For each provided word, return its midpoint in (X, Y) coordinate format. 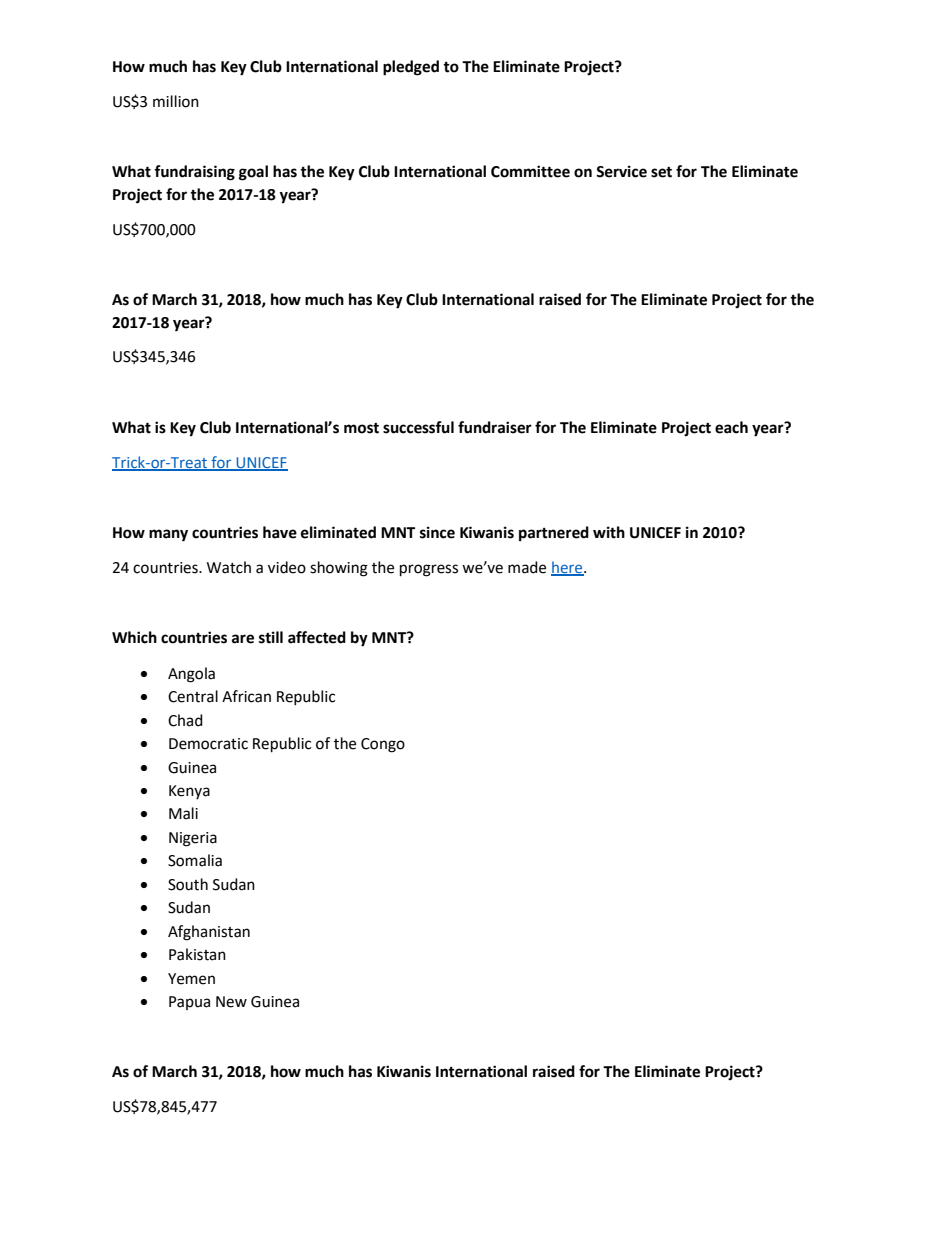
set (661, 172)
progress (429, 570)
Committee (530, 171)
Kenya (189, 792)
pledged (411, 68)
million (176, 101)
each (731, 427)
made (527, 567)
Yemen (191, 979)
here (568, 568)
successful (418, 427)
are (243, 639)
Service (621, 171)
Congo (383, 745)
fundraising (194, 173)
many (168, 535)
